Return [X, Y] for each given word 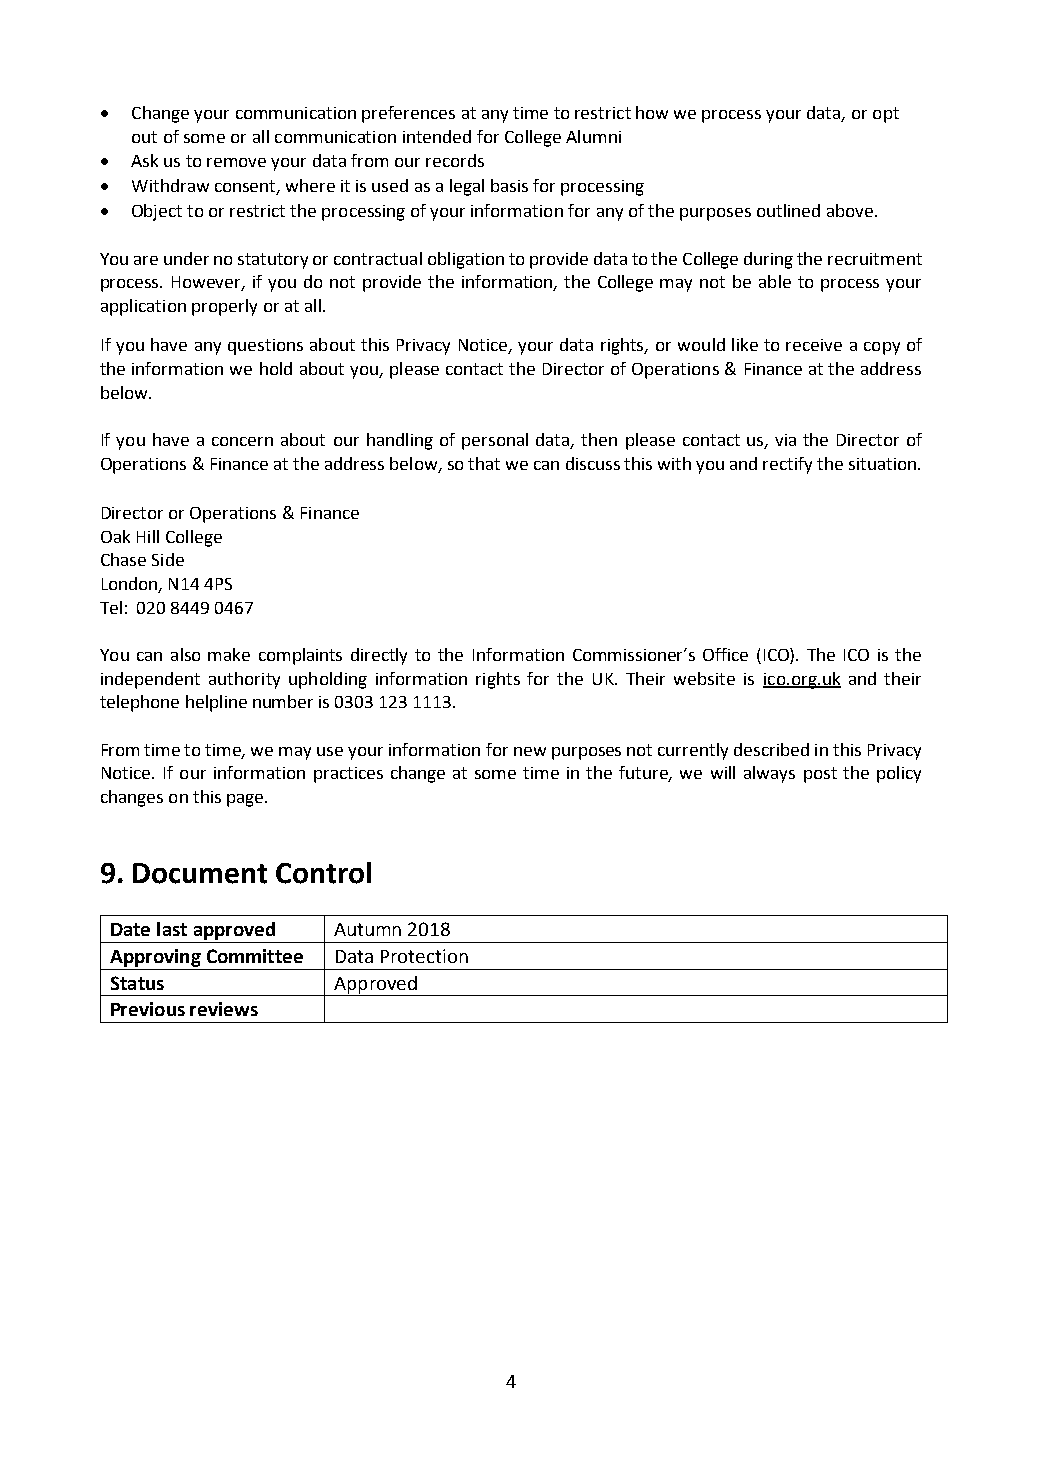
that [484, 463]
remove [236, 162]
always [769, 774]
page [246, 800]
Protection [424, 956]
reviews [224, 1009]
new [530, 751]
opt [886, 115]
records [455, 160]
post [820, 775]
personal [495, 441]
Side [168, 559]
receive [814, 345]
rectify [787, 465]
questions [265, 347]
